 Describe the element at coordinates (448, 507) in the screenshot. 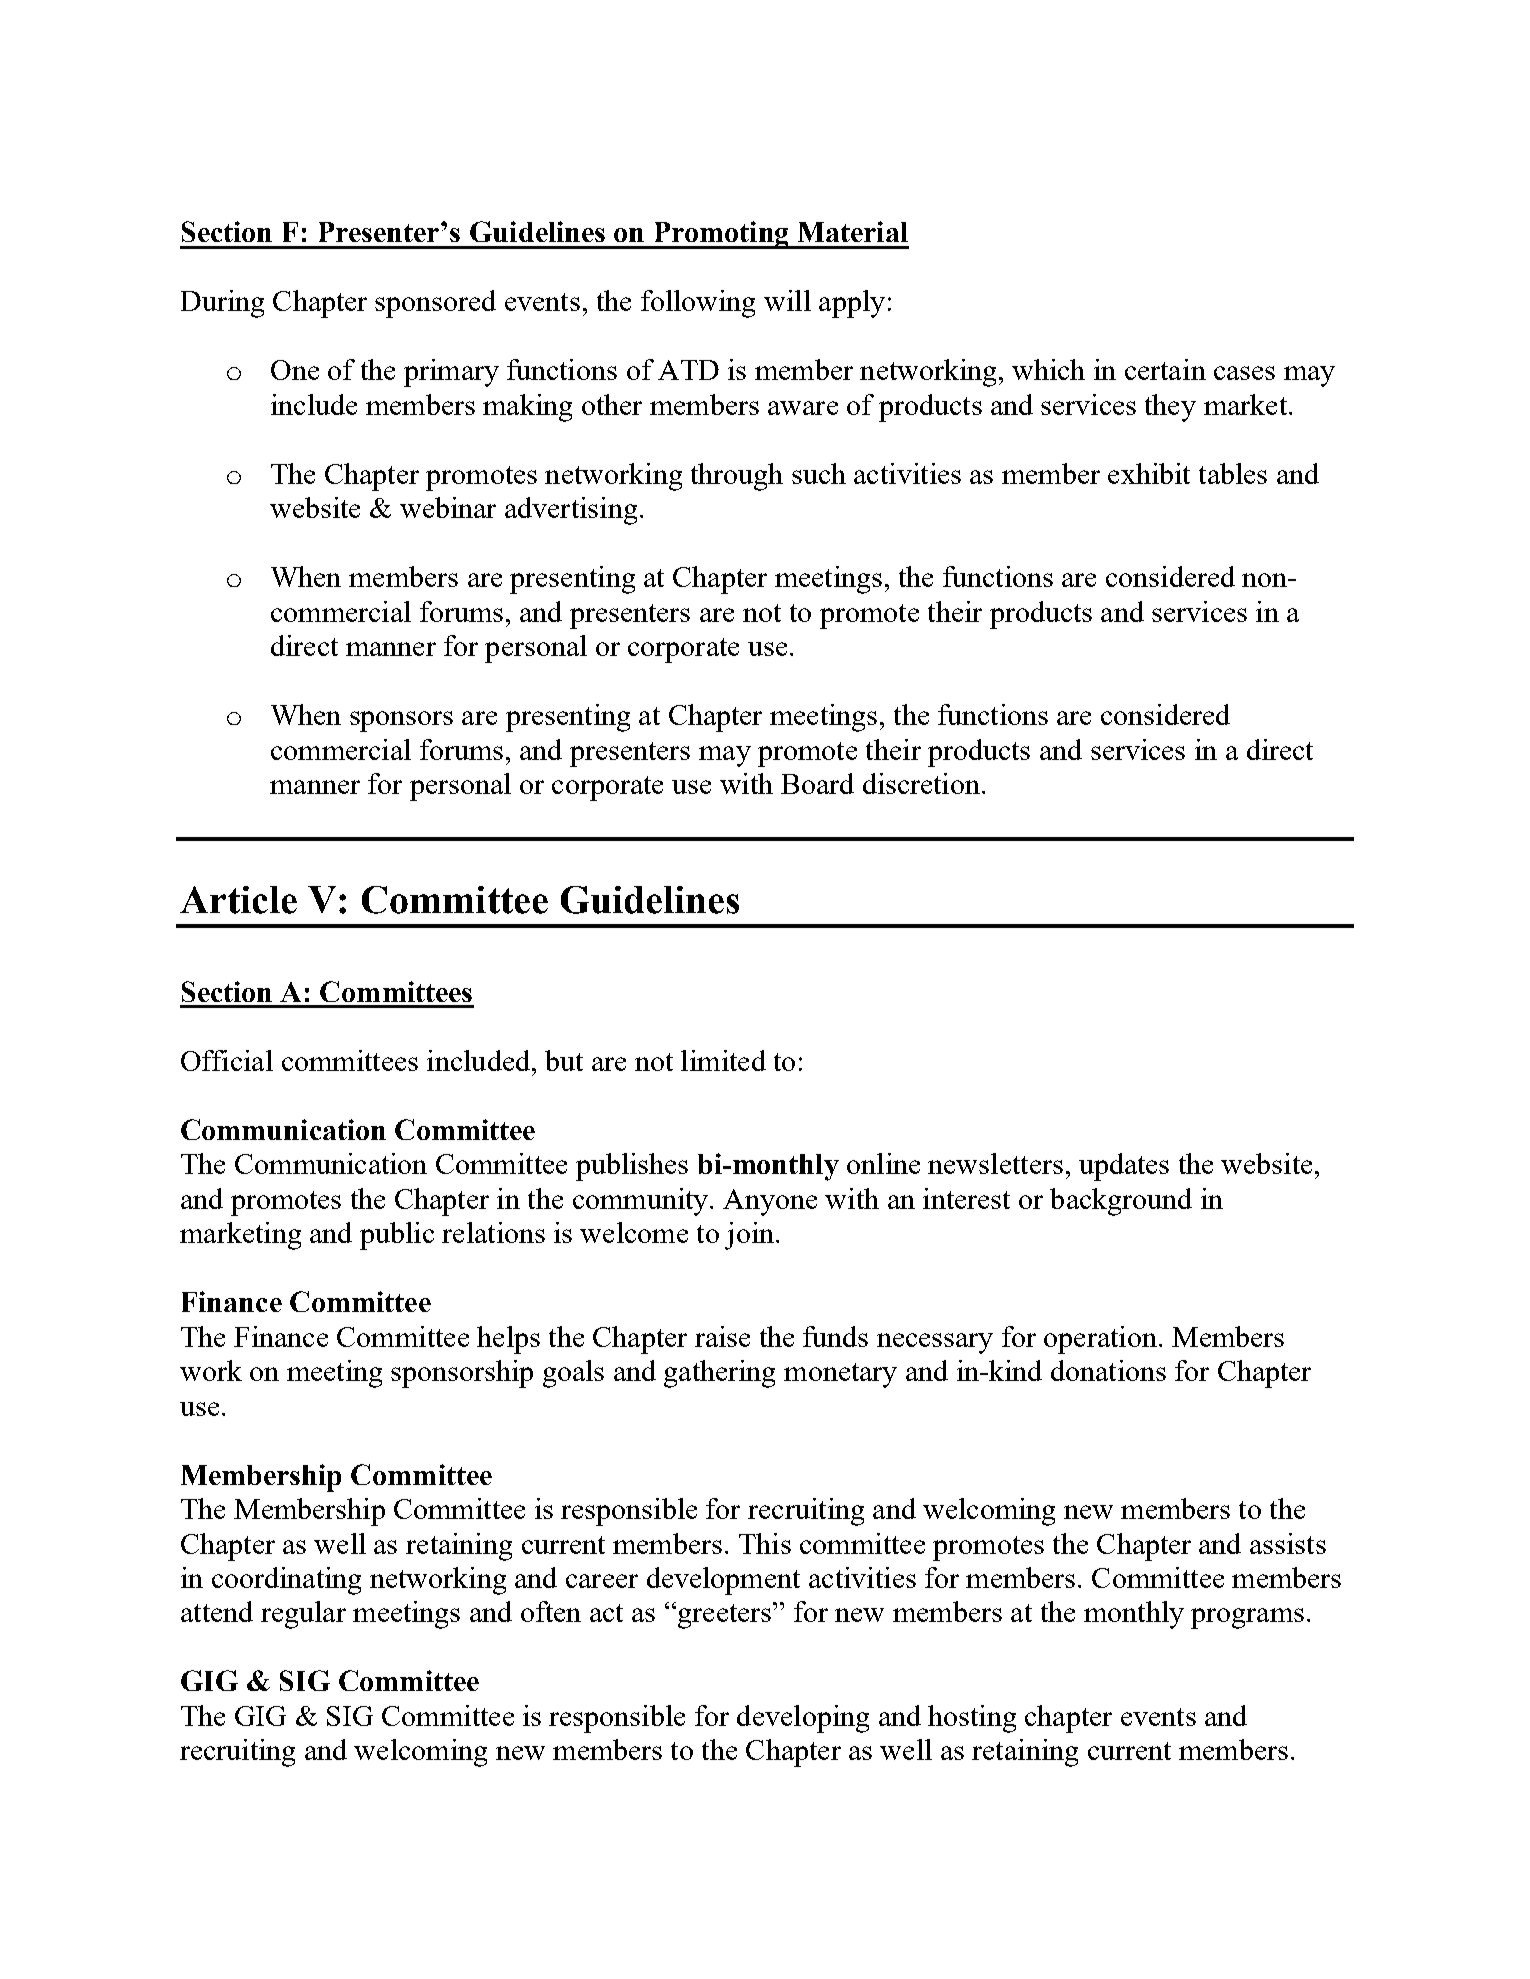

I see `webinar` at that location.
